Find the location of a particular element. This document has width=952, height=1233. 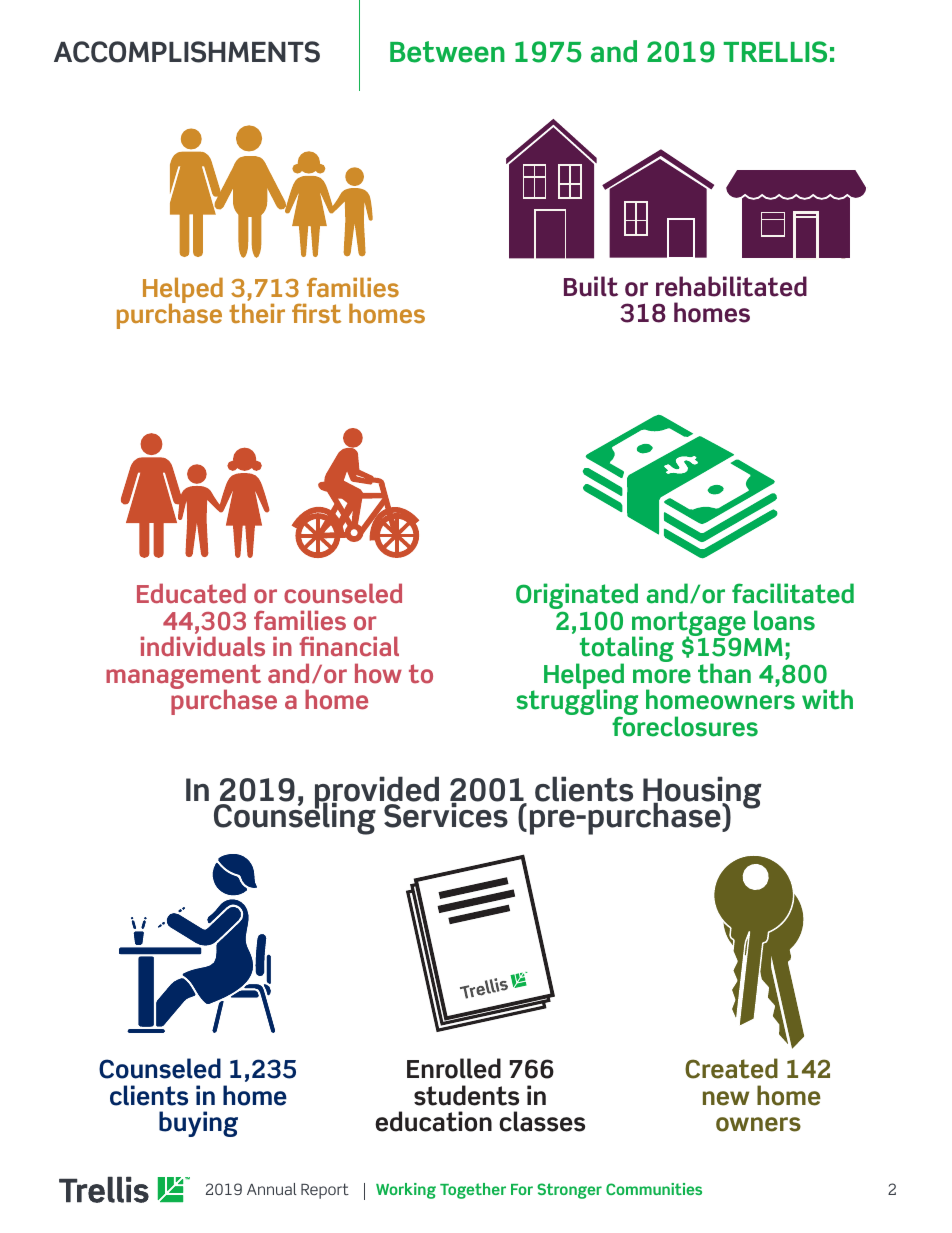

Built is located at coordinates (591, 286).
